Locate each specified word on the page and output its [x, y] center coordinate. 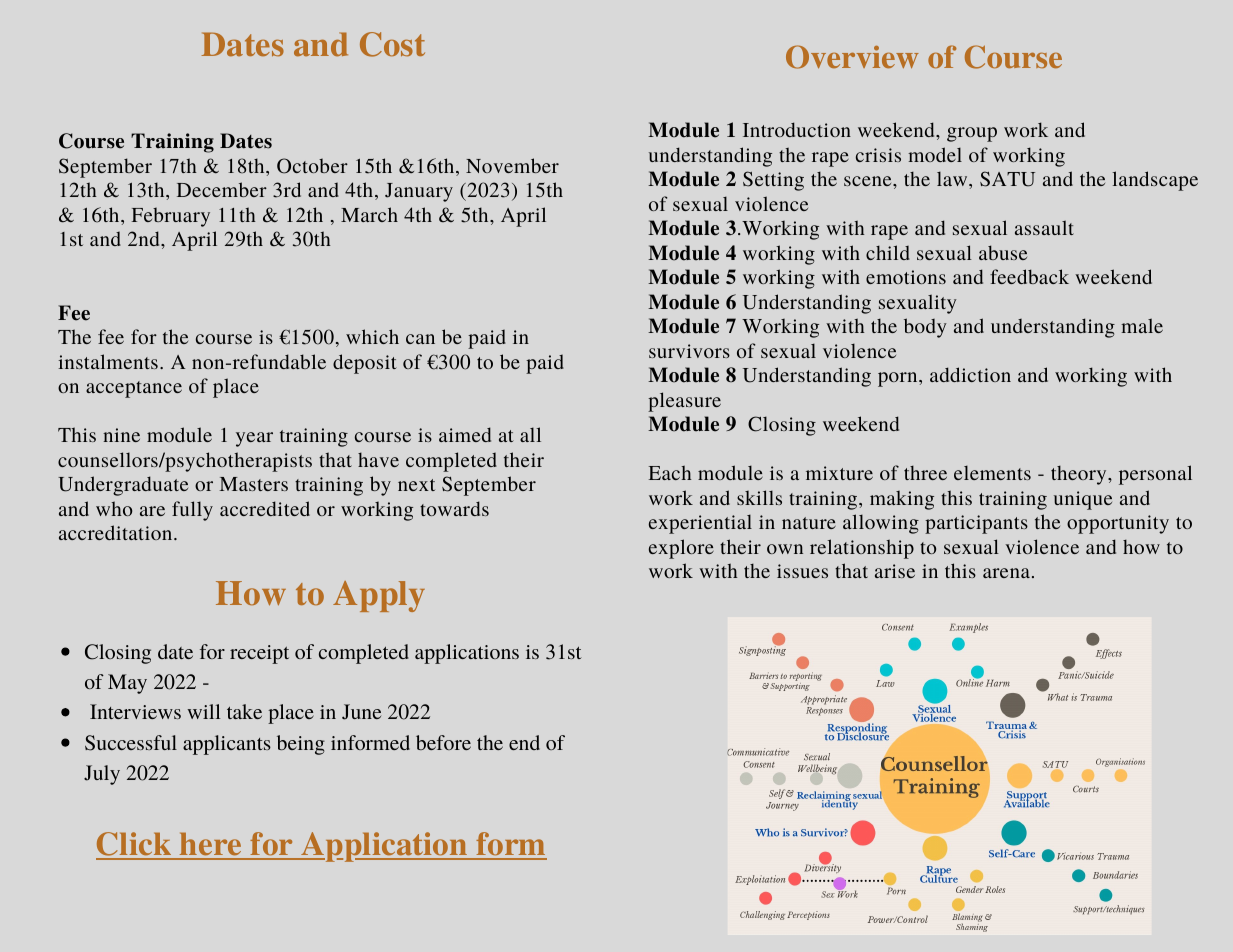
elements [992, 472]
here [211, 845]
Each [670, 472]
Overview [852, 57]
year [254, 439]
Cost [392, 44]
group [972, 134]
